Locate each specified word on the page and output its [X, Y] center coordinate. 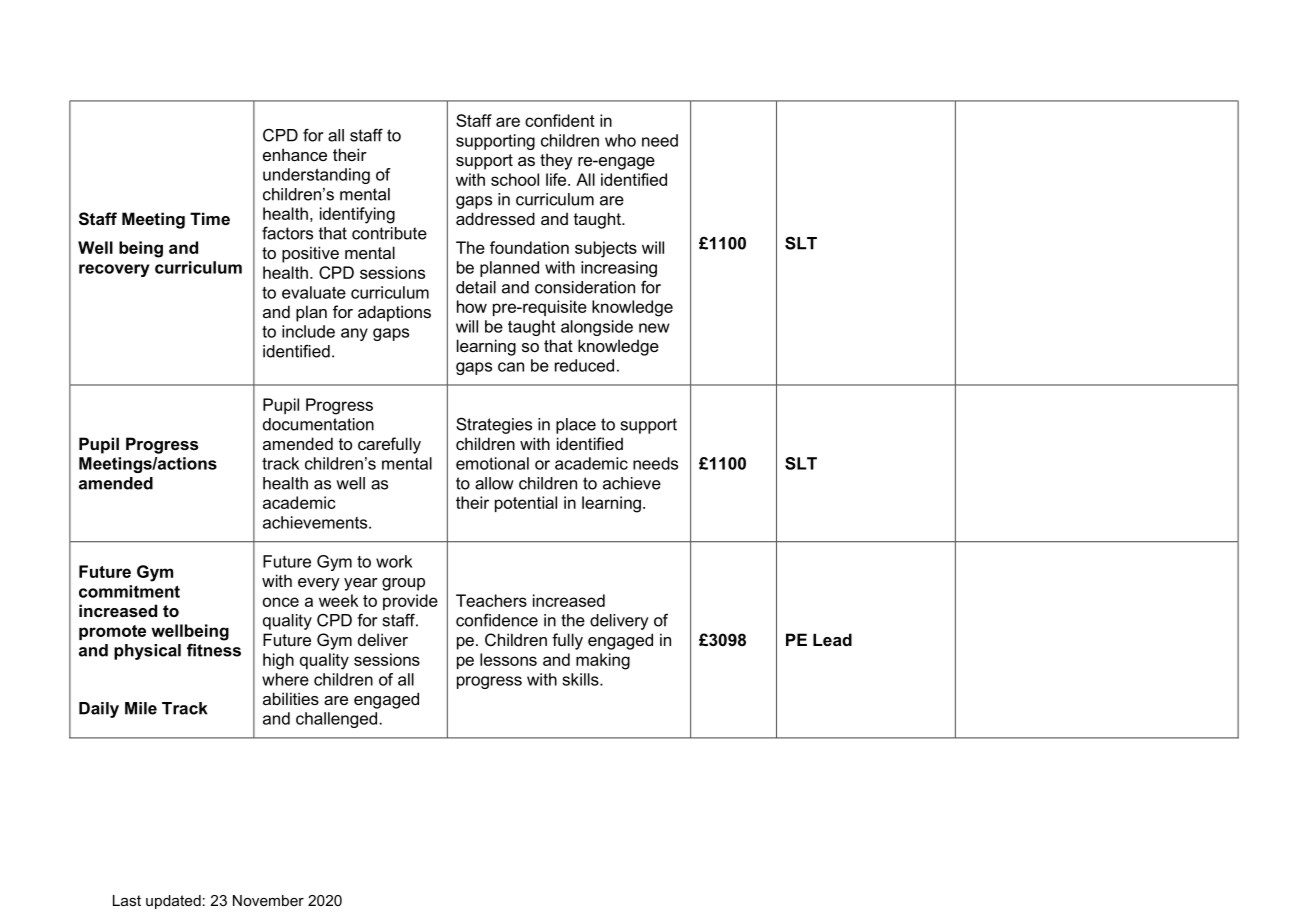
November [268, 900]
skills [581, 679]
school [515, 179]
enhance [295, 154]
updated [173, 902]
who [620, 140]
